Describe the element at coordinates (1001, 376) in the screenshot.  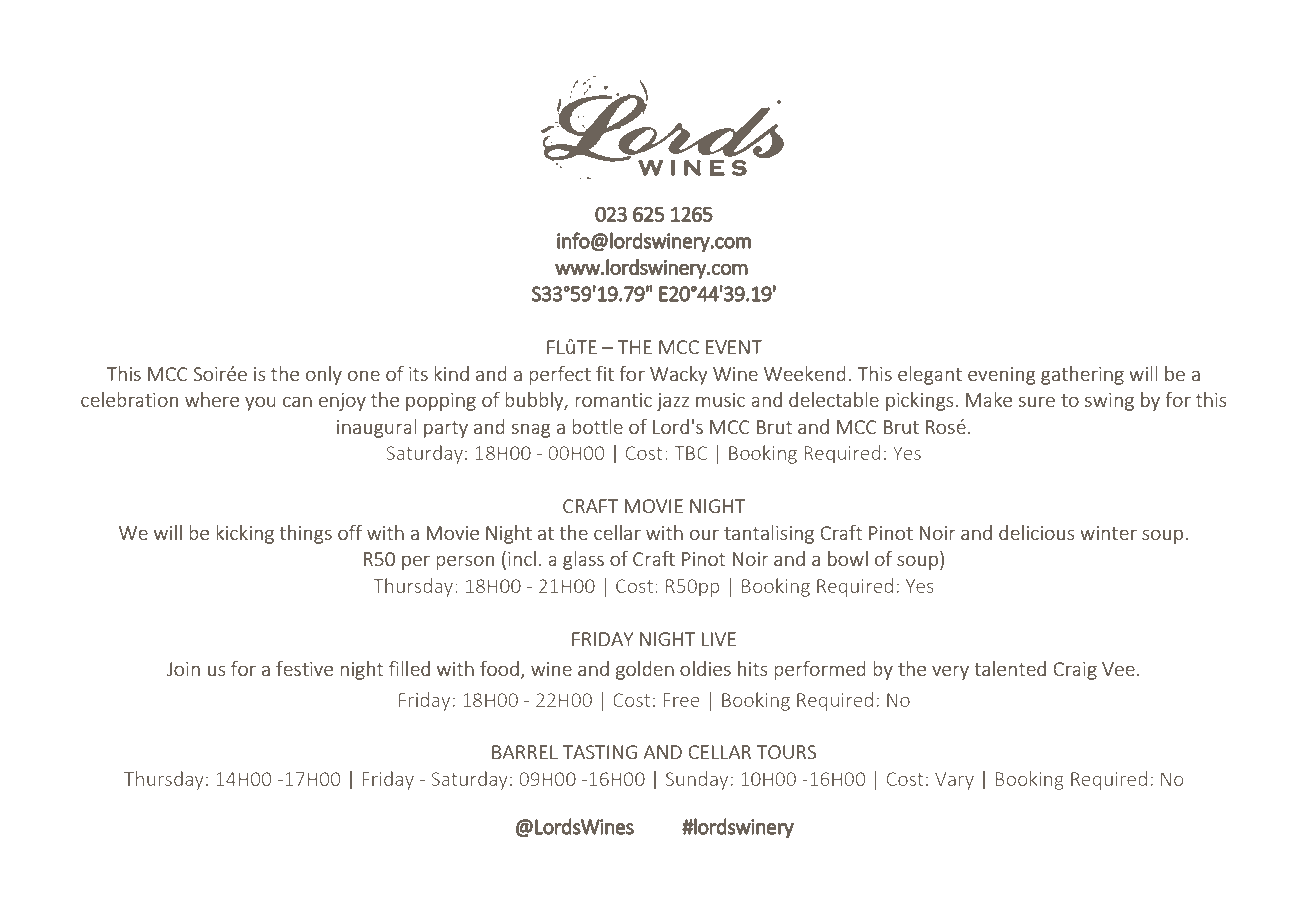
I see `evening` at that location.
